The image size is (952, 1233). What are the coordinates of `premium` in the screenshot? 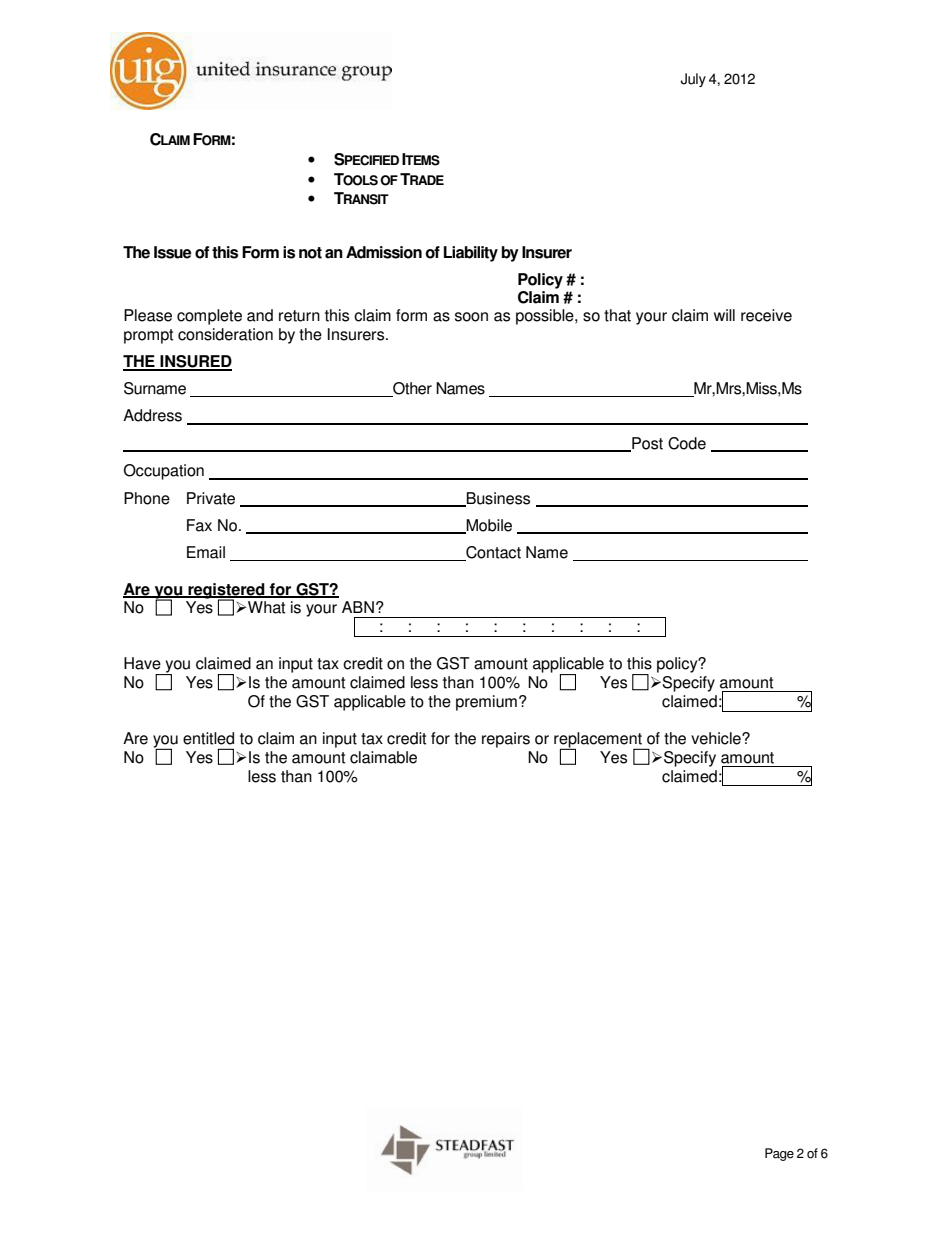 It's located at (486, 703).
